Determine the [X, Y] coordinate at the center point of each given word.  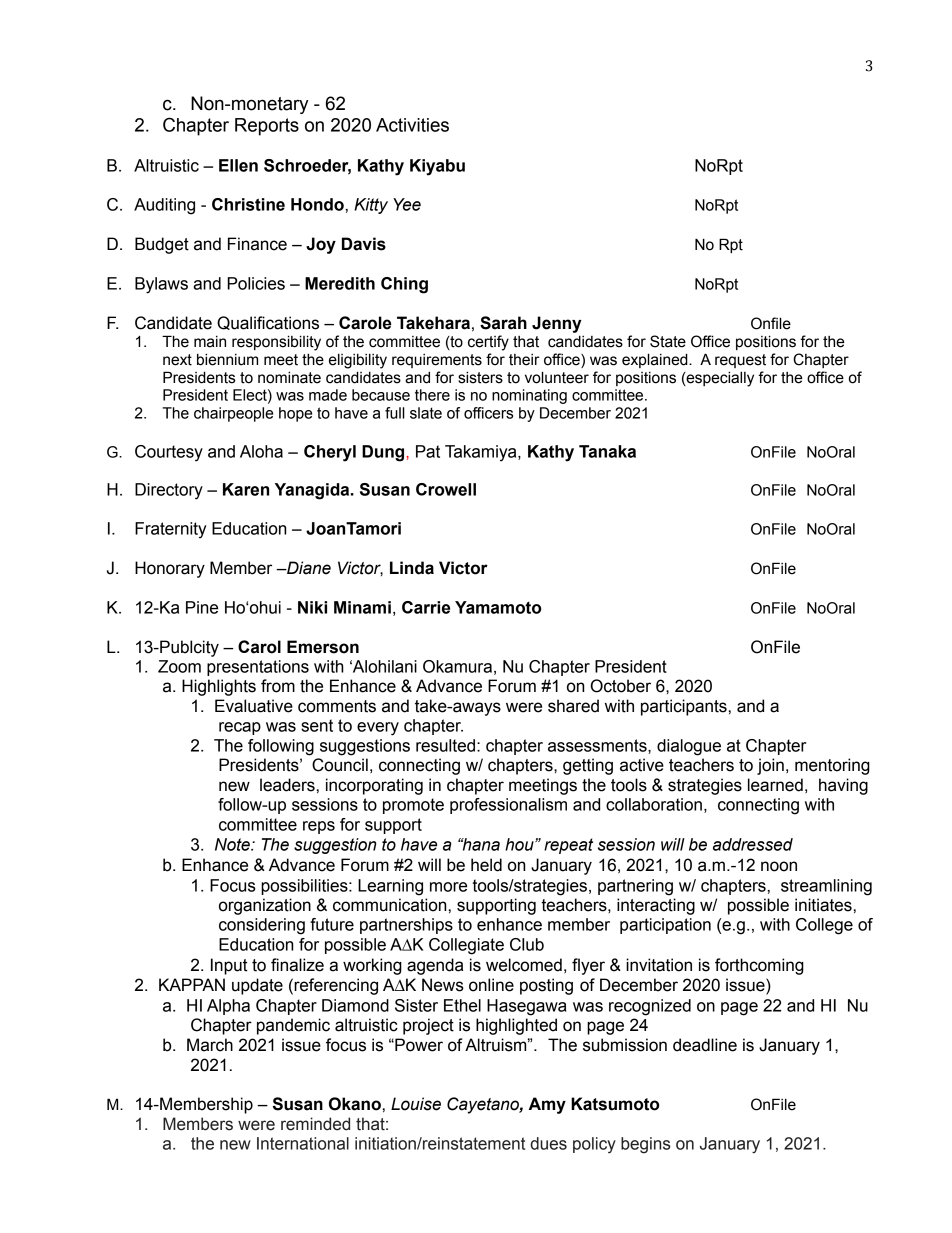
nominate [289, 377]
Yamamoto [498, 607]
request [740, 361]
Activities [412, 125]
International [303, 1143]
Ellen [238, 165]
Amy [547, 1105]
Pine [202, 607]
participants [684, 707]
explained [656, 360]
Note [233, 844]
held [486, 865]
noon [779, 866]
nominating [529, 396]
